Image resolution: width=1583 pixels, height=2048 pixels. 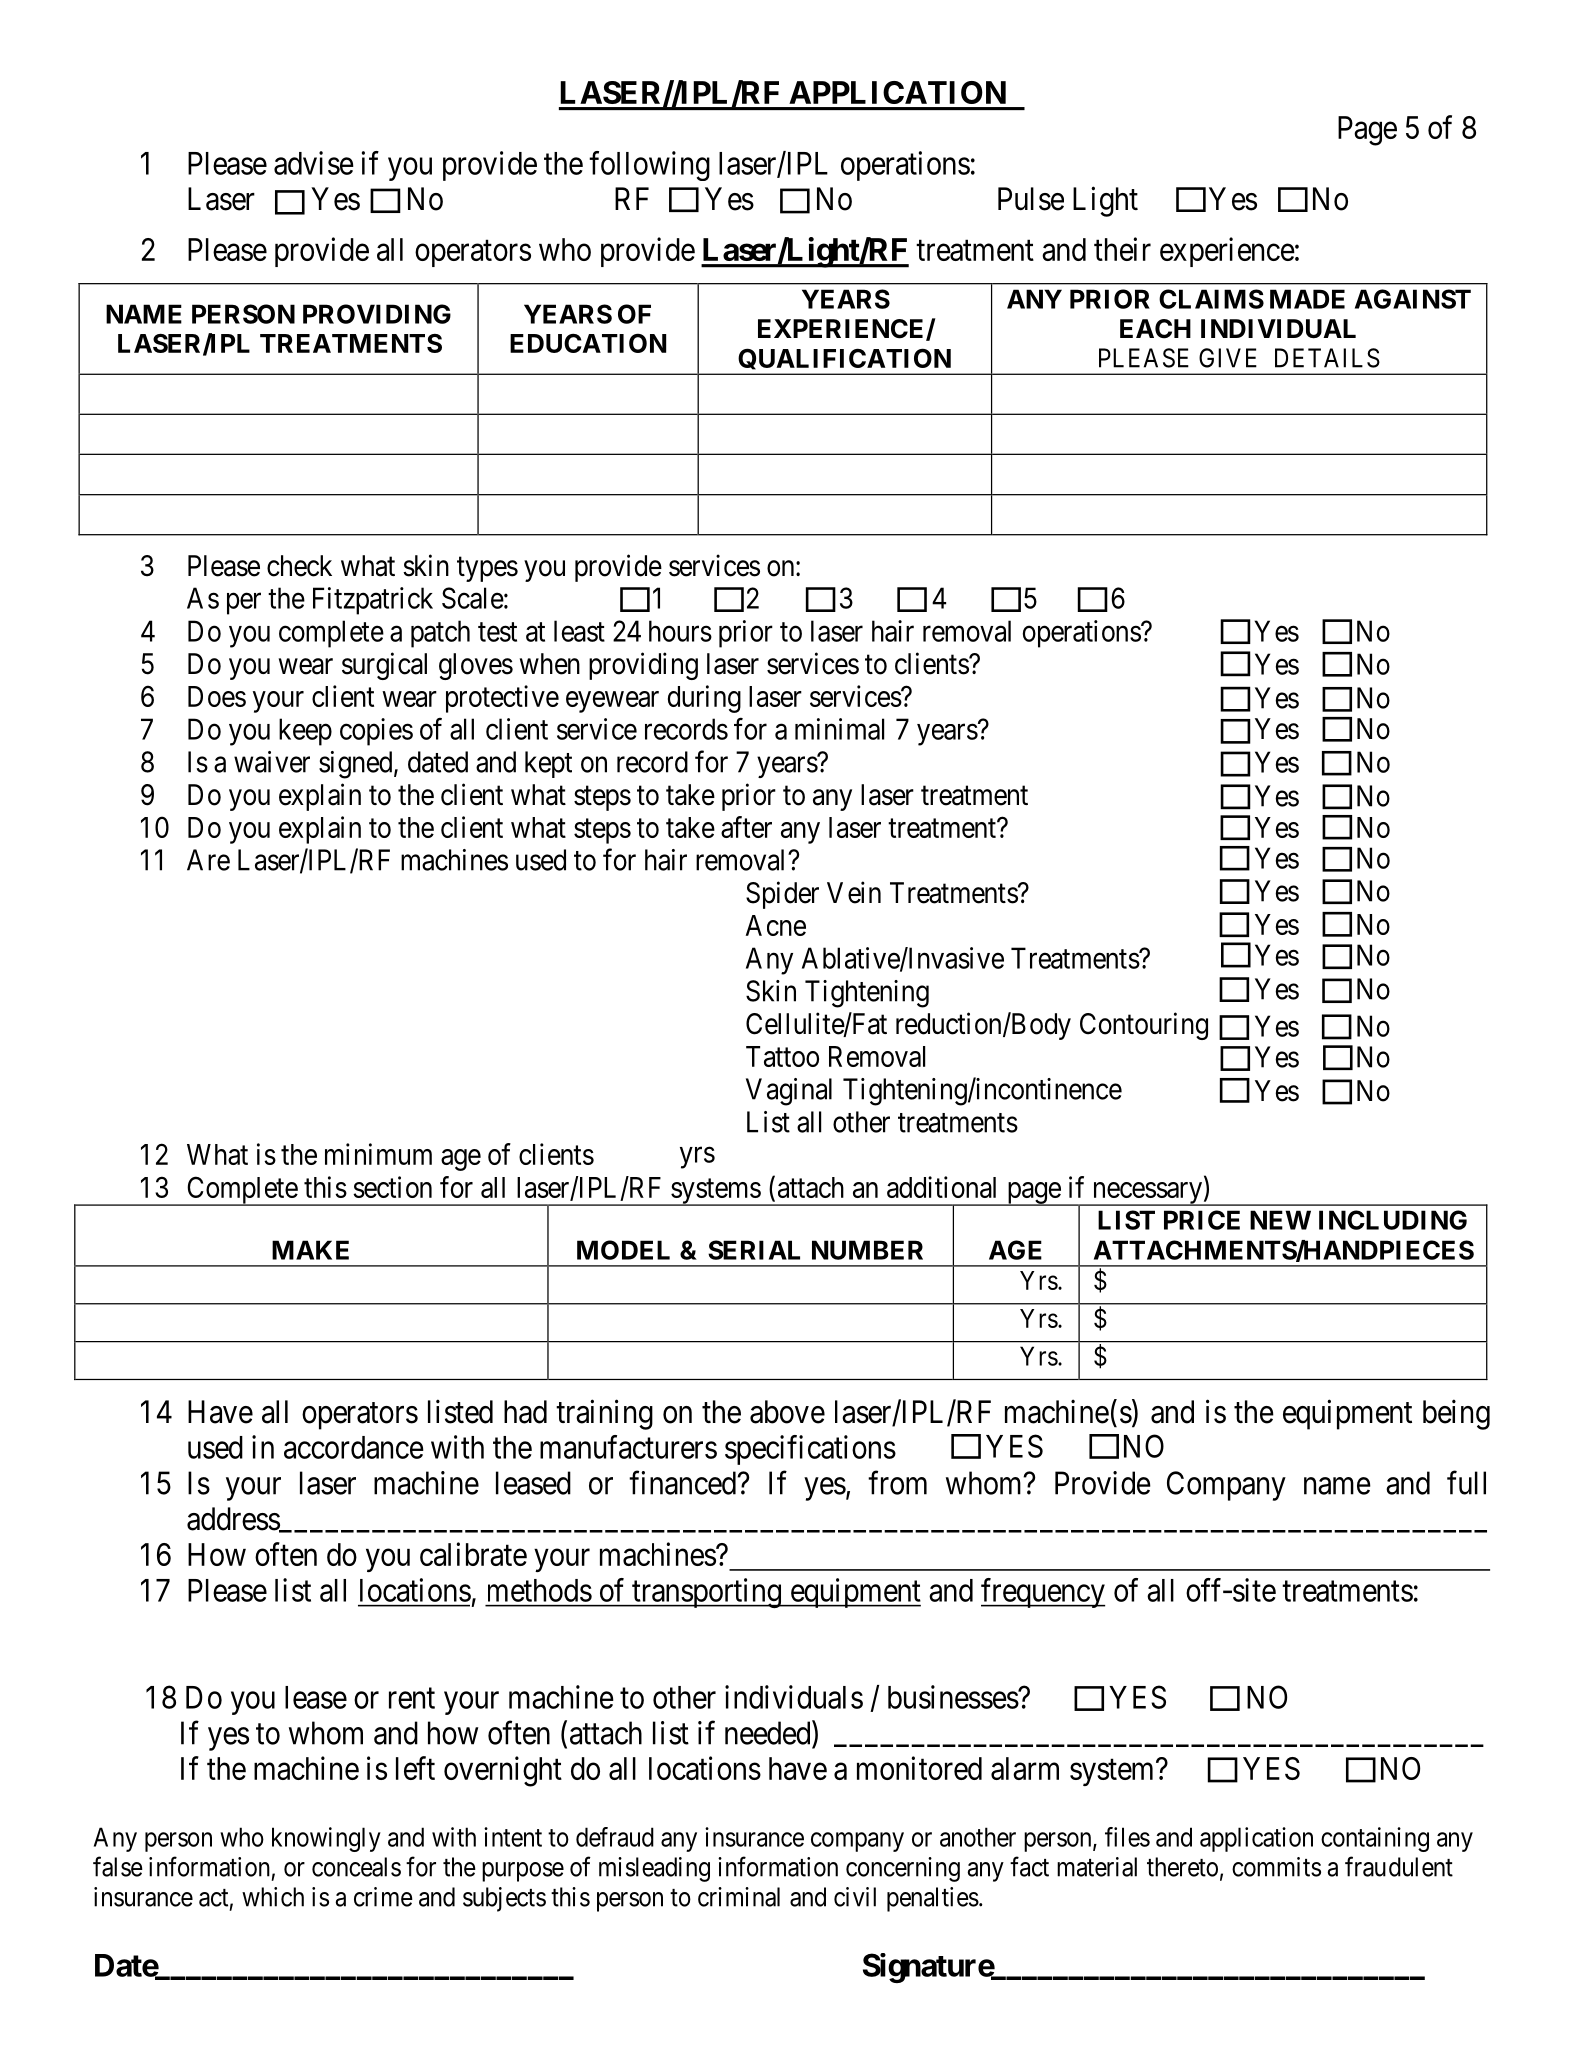 I want to click on minimum, so click(x=378, y=1154).
